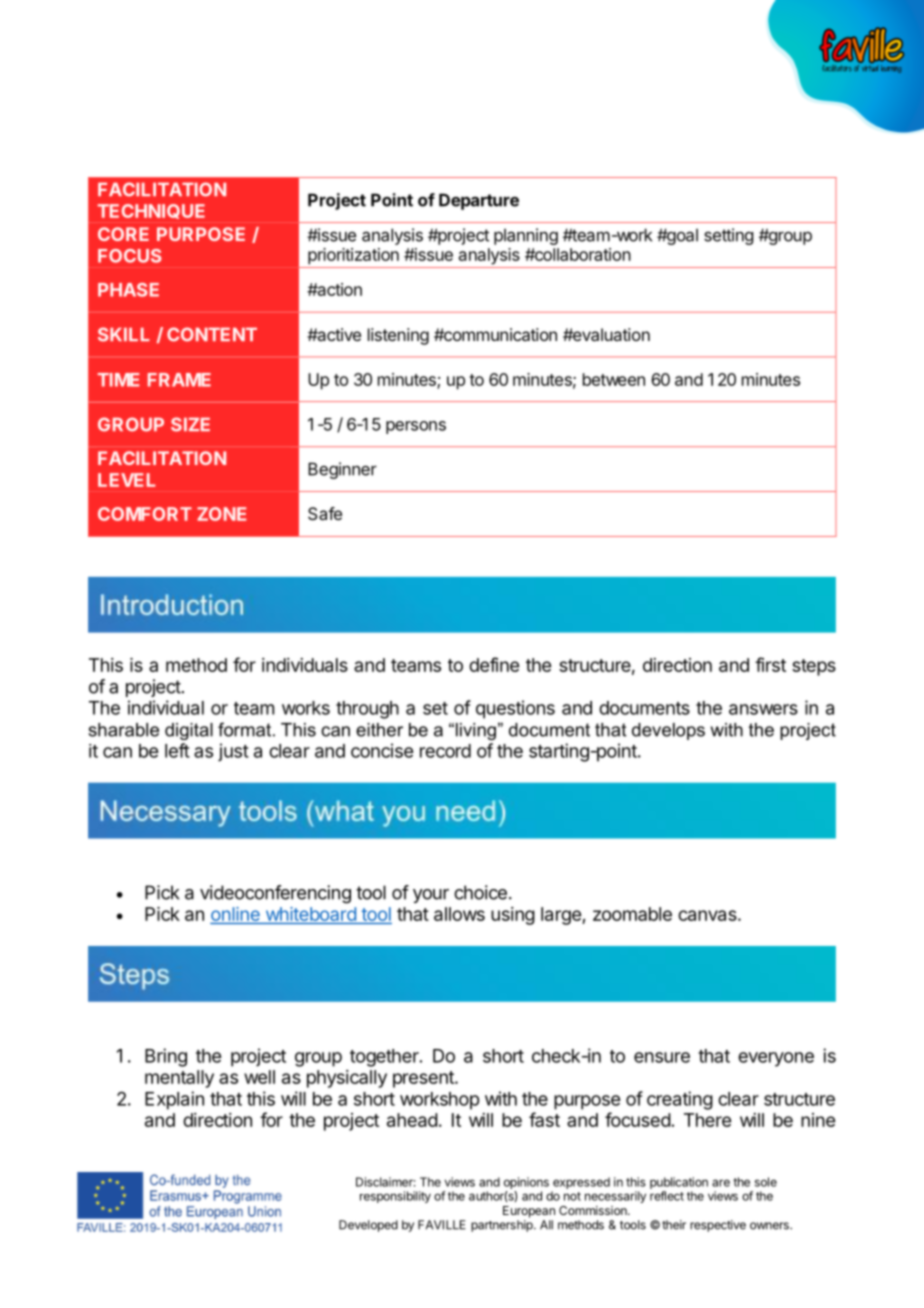  I want to click on Explain, so click(174, 1100).
